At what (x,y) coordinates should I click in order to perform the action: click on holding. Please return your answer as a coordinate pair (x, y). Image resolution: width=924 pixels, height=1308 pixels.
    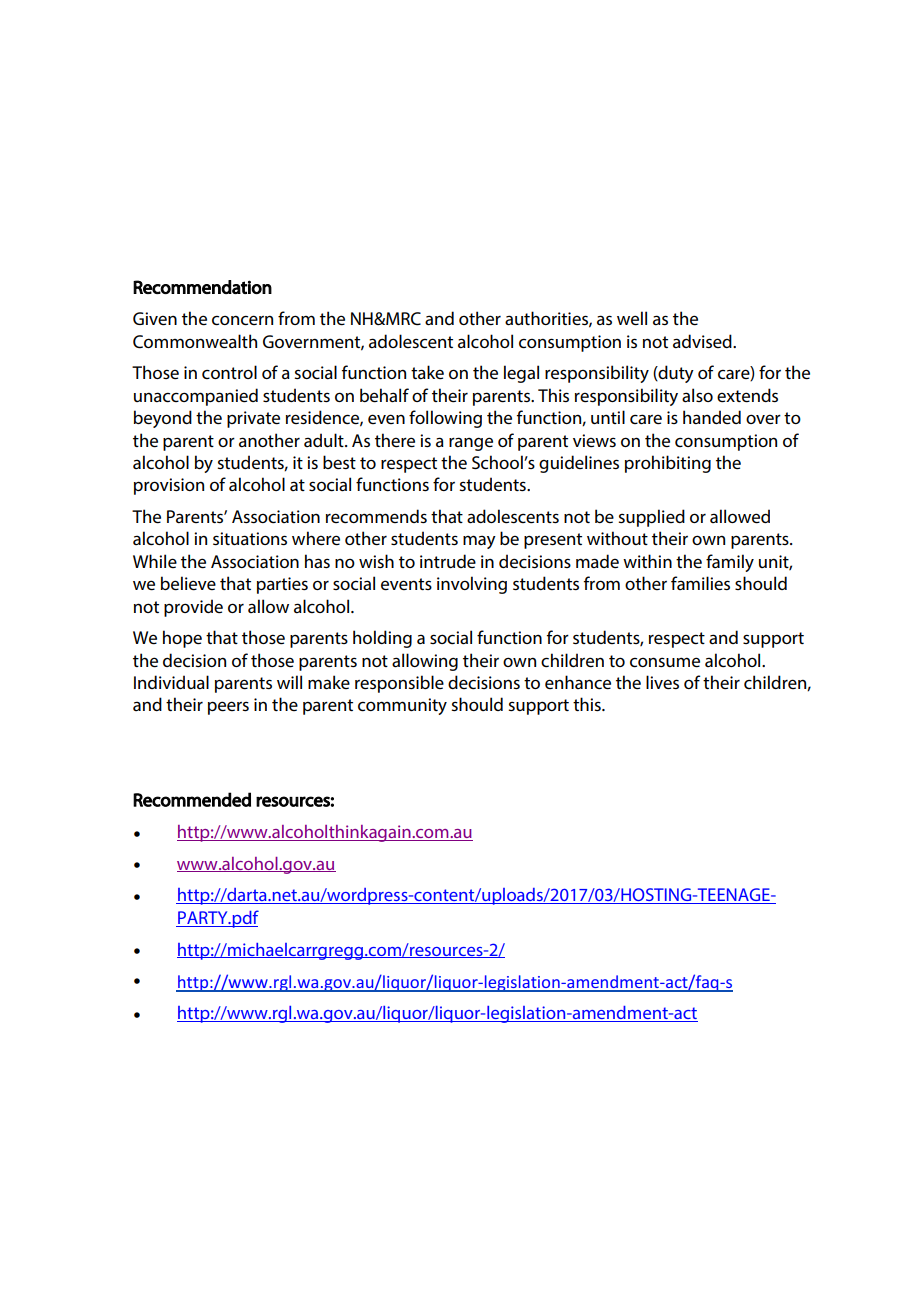
    Looking at the image, I should click on (382, 639).
